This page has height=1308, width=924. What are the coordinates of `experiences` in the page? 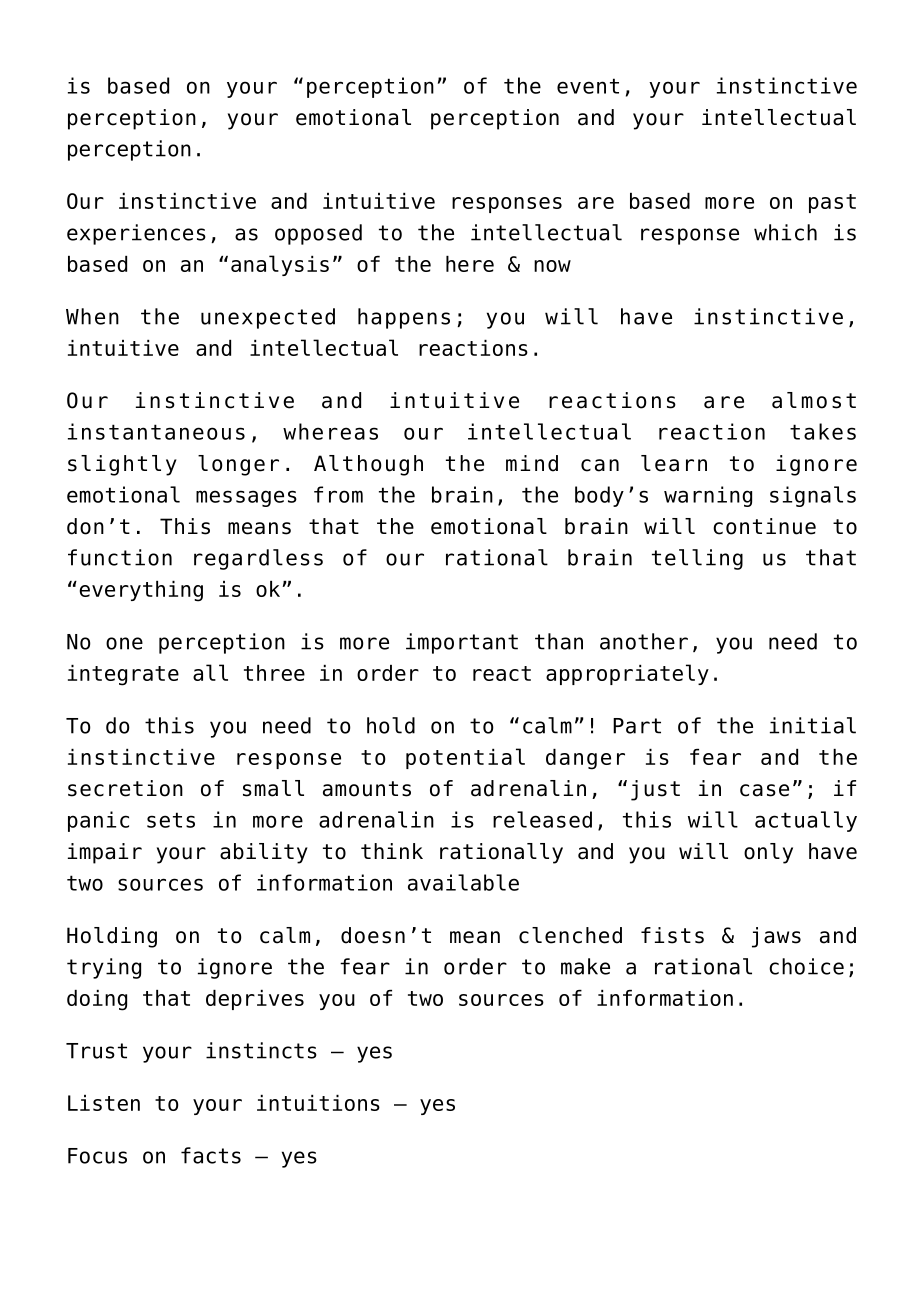 It's located at (136, 234).
